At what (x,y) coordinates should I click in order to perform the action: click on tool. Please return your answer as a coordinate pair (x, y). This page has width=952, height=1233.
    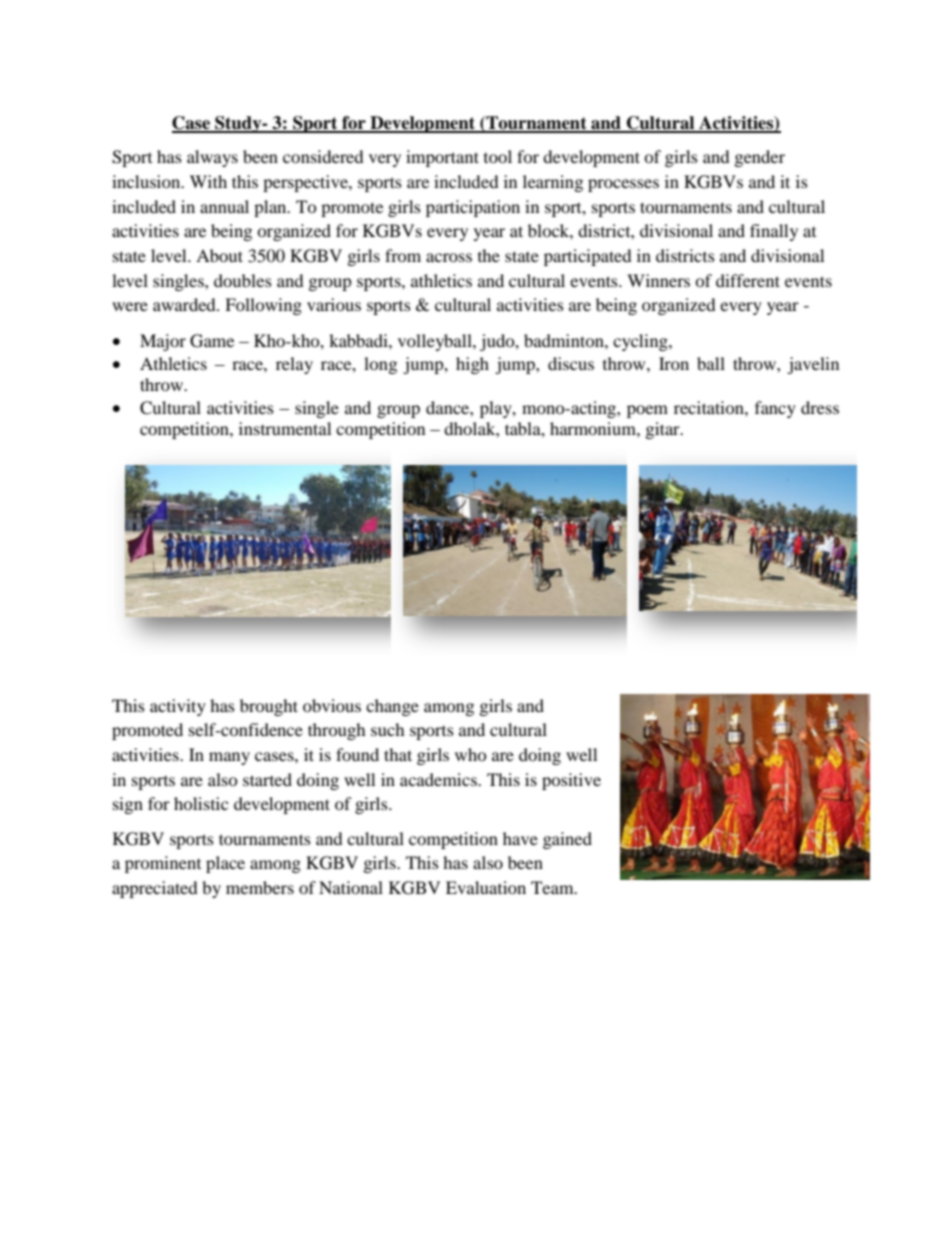
    Looking at the image, I should click on (498, 156).
